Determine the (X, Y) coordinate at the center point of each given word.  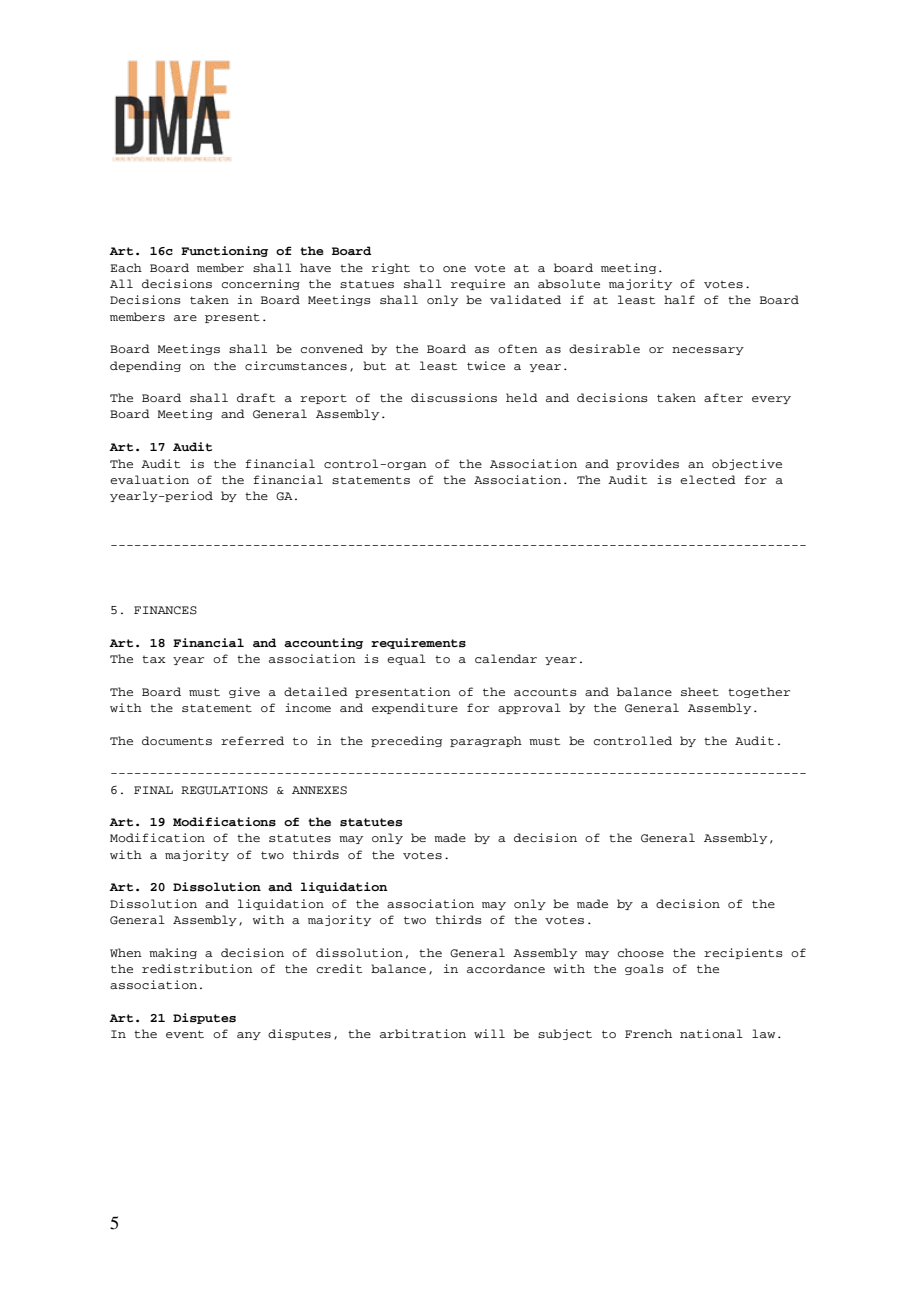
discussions (454, 397)
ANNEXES (319, 790)
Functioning (224, 251)
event (185, 1034)
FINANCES (165, 610)
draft (256, 397)
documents (177, 740)
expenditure (415, 708)
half (679, 299)
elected (708, 479)
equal (406, 659)
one (454, 269)
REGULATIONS (224, 790)
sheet (700, 691)
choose (641, 952)
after (723, 397)
